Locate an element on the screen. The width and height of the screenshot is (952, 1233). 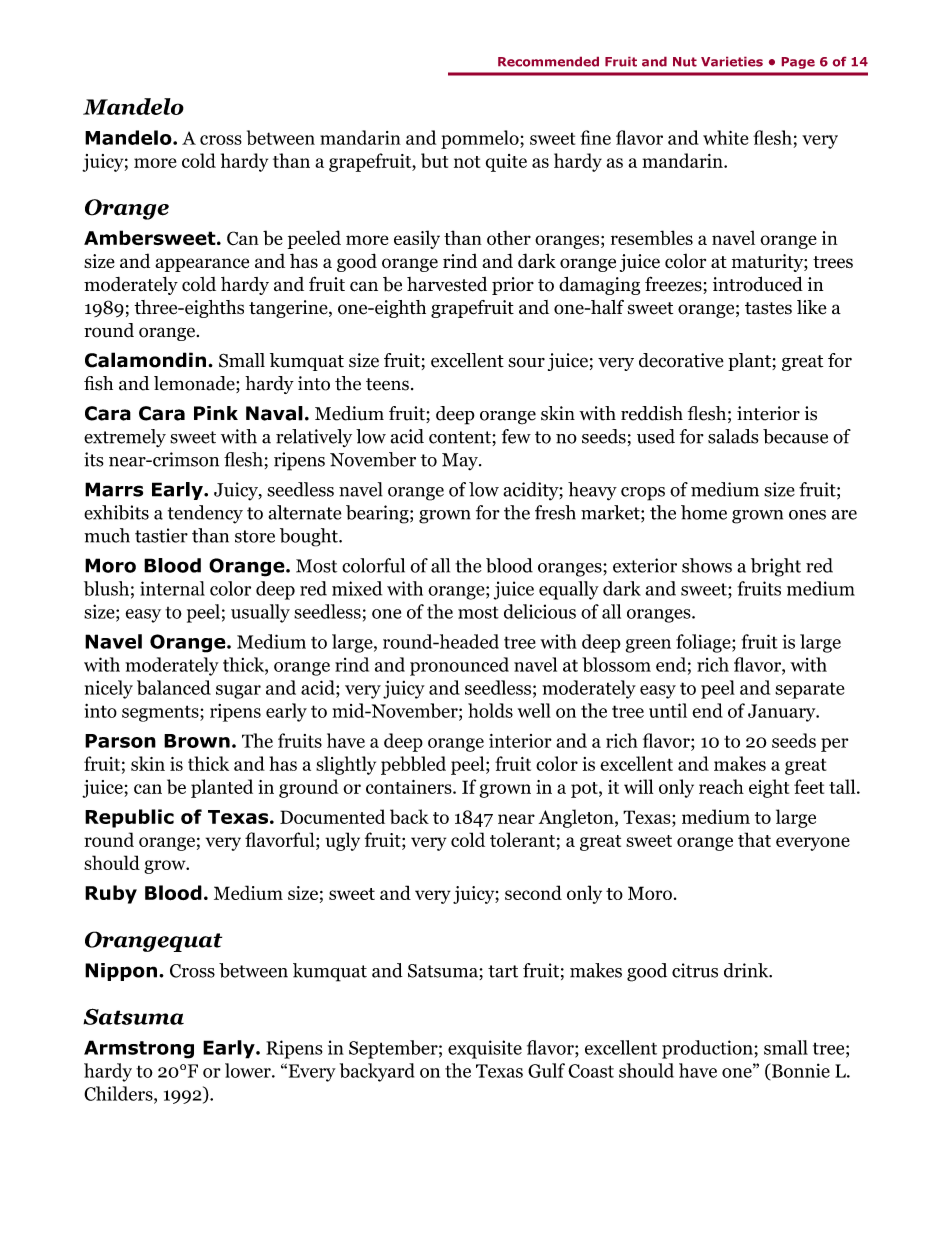
appearance is located at coordinates (202, 265).
